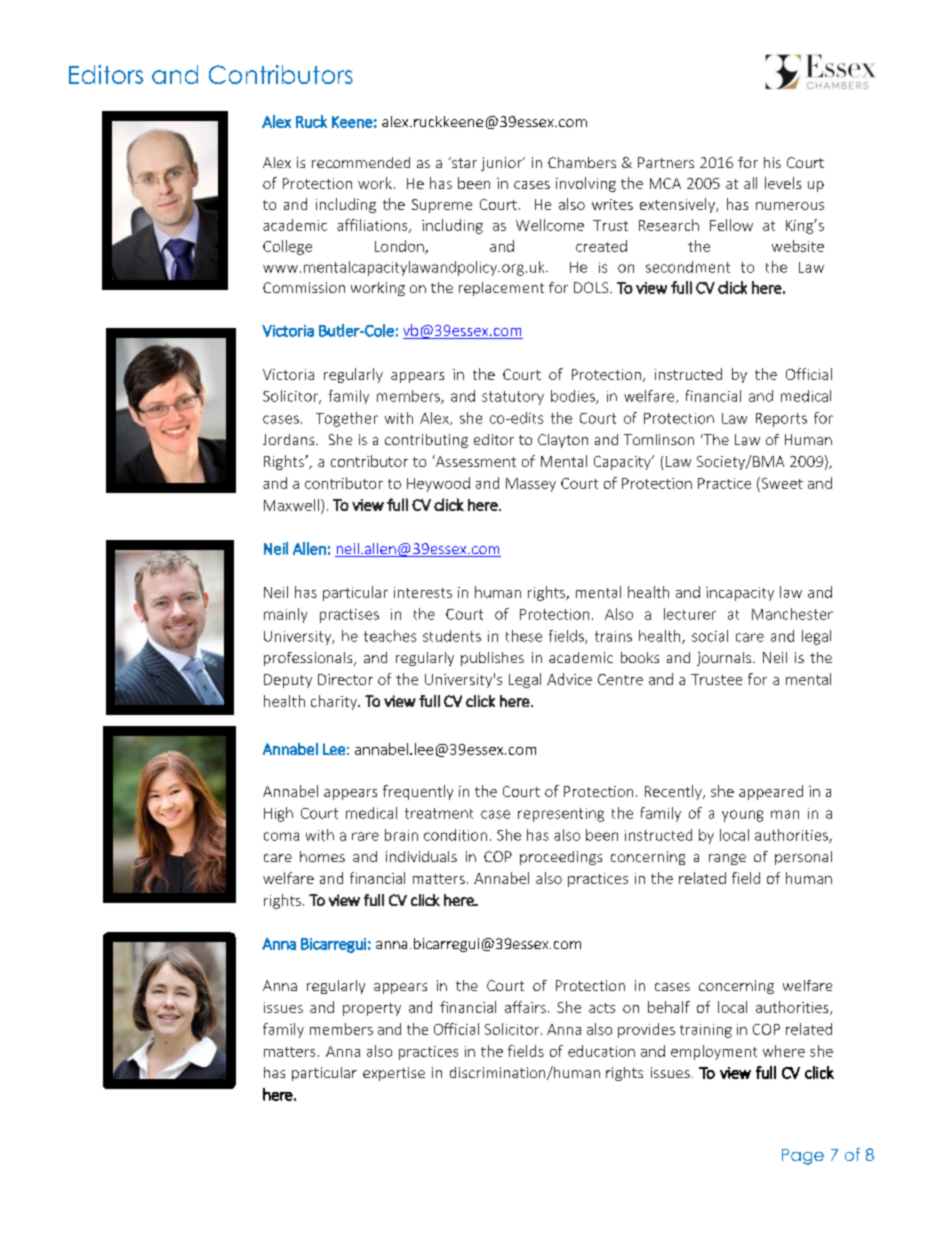 The image size is (952, 1233). What do you see at coordinates (394, 1074) in the document?
I see `expertise` at bounding box center [394, 1074].
